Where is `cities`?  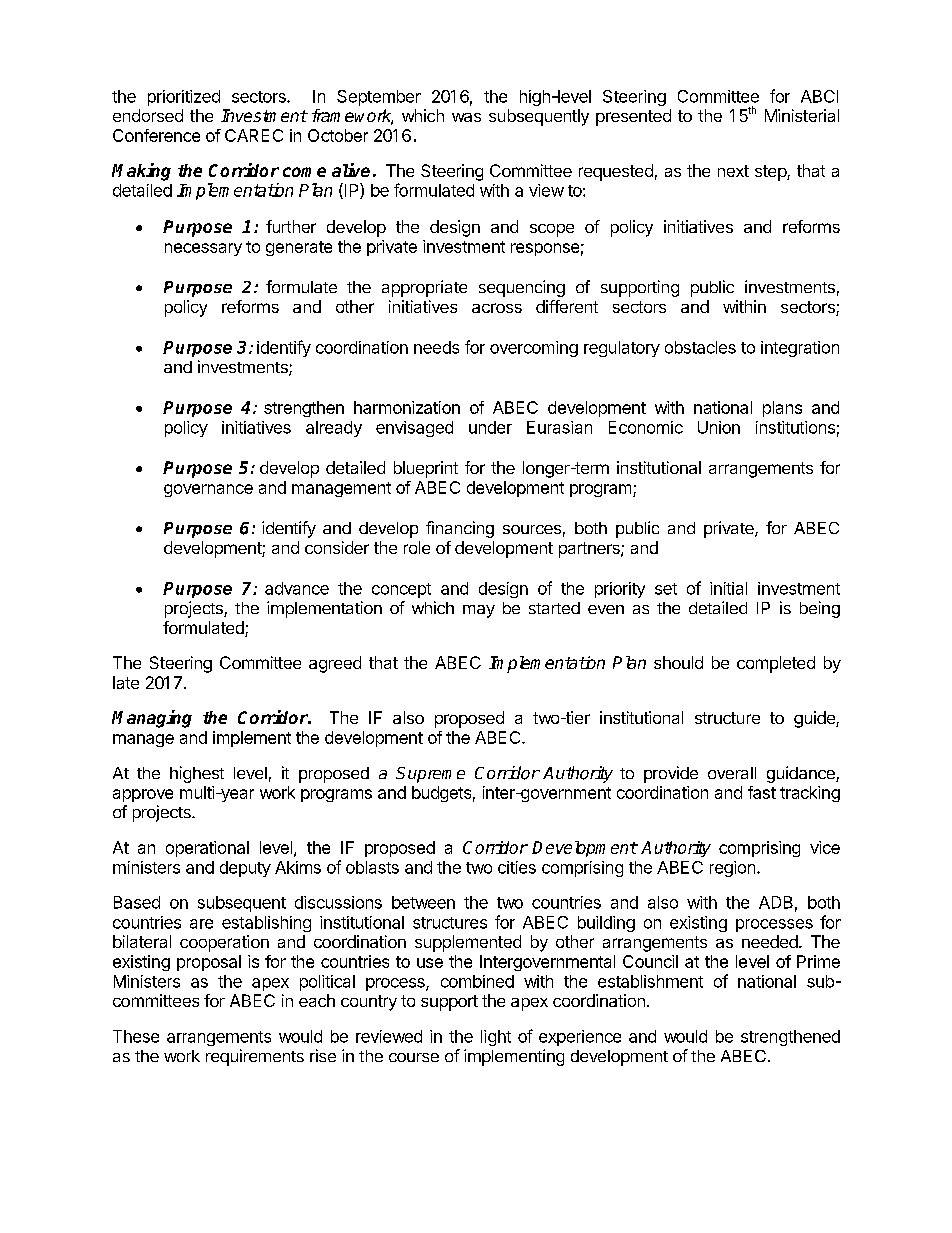
cities is located at coordinates (517, 867).
